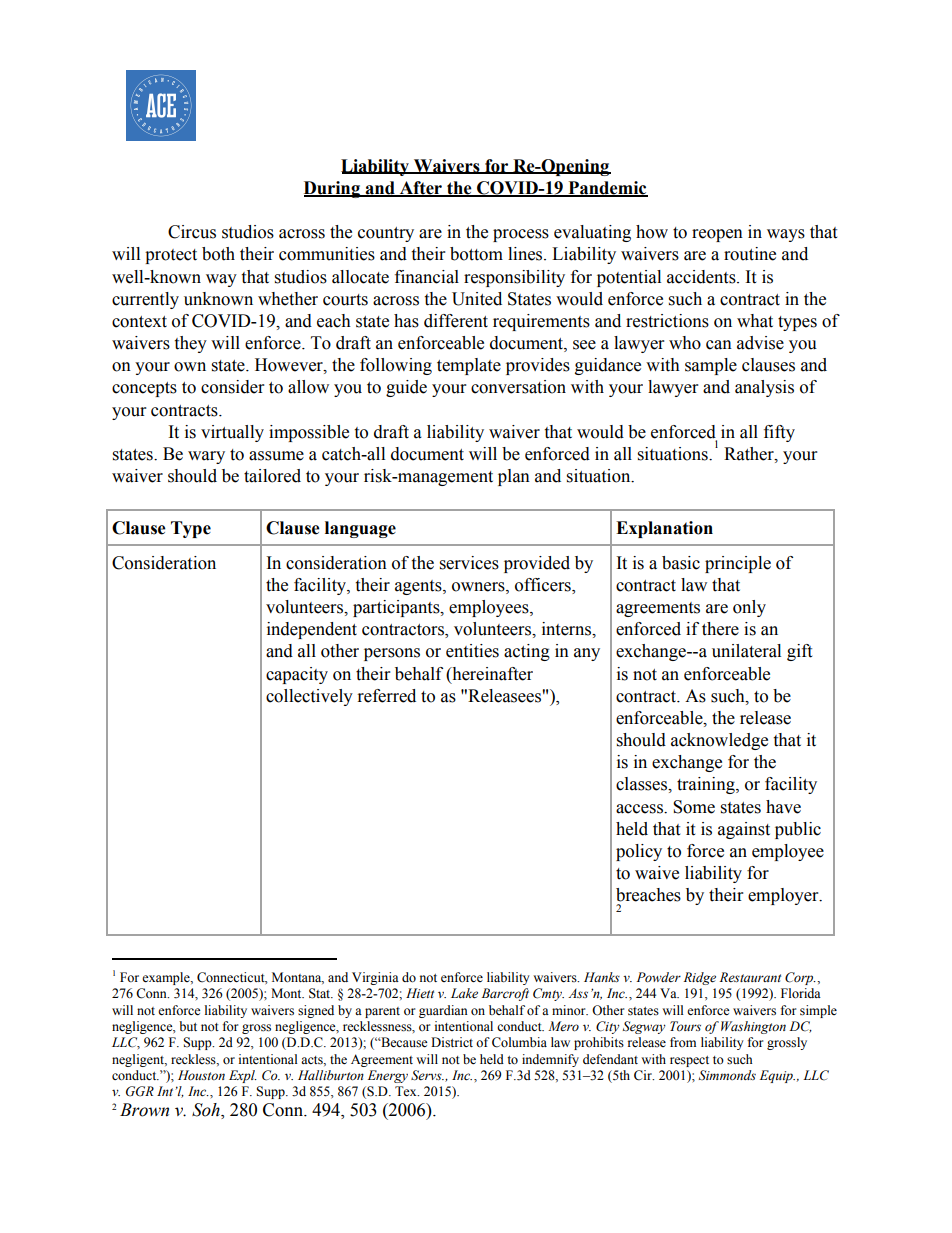 The width and height of the image is (952, 1233). What do you see at coordinates (727, 1075) in the image?
I see `Simmonds` at bounding box center [727, 1075].
